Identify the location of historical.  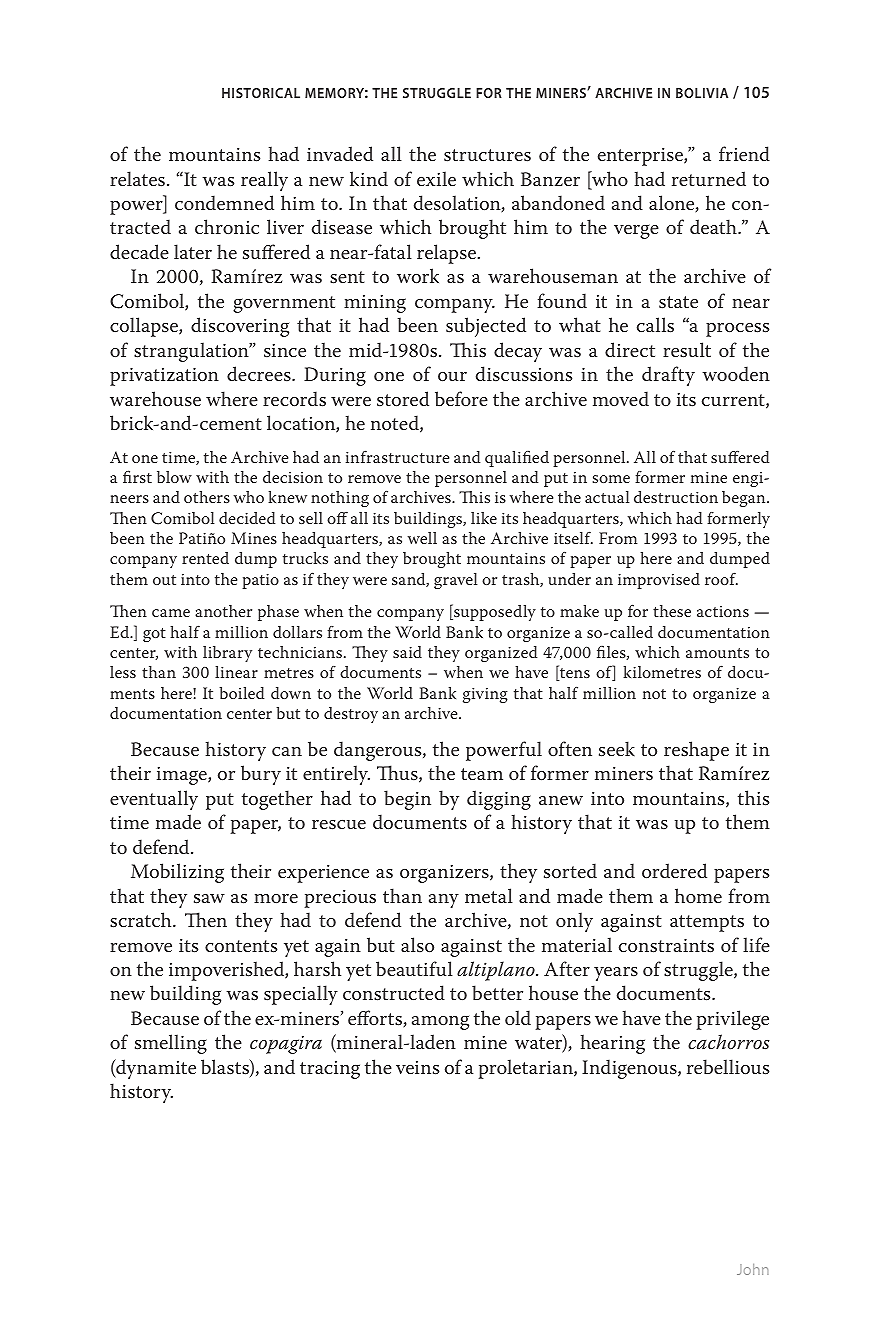
(261, 93).
